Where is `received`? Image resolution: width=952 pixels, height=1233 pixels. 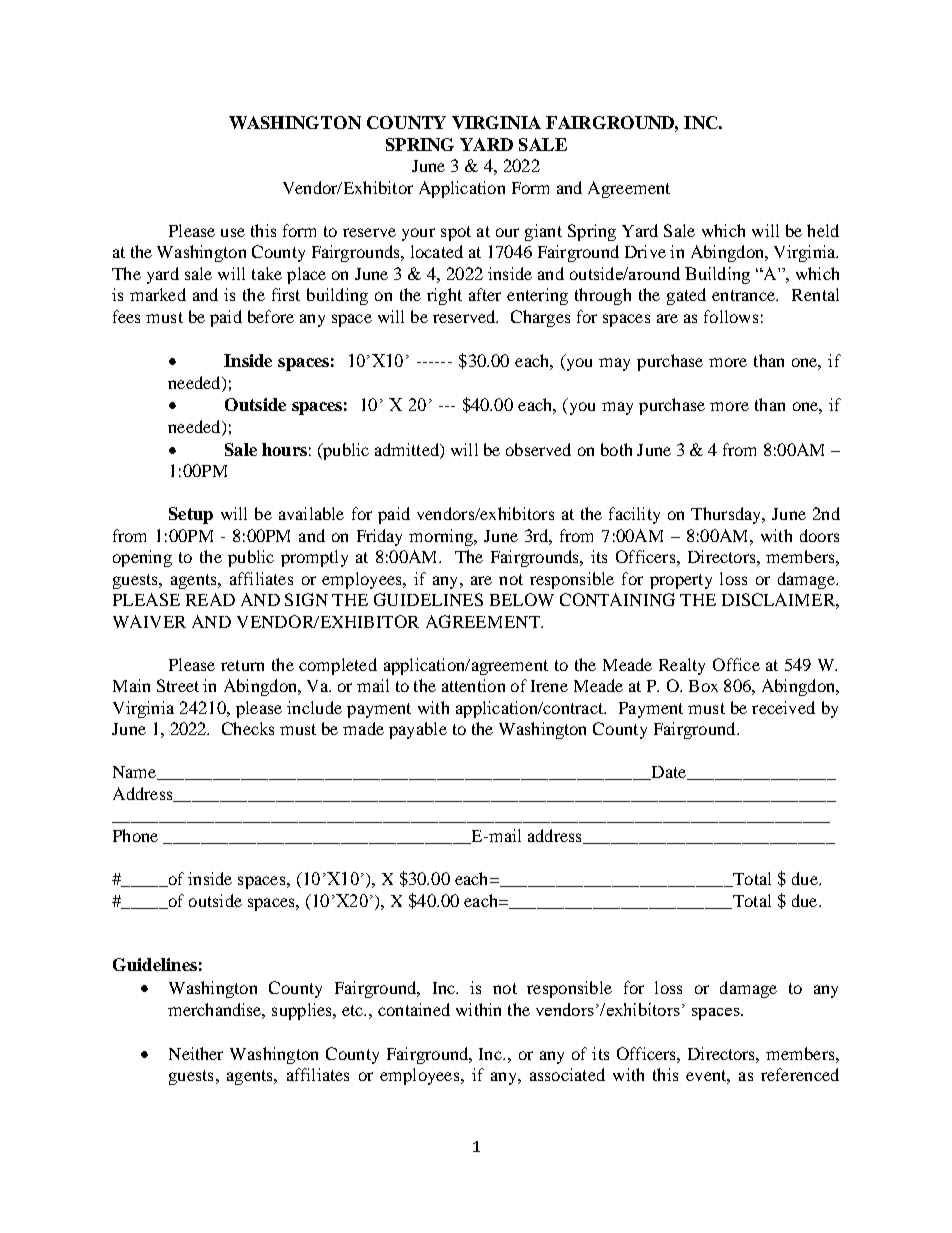 received is located at coordinates (783, 707).
